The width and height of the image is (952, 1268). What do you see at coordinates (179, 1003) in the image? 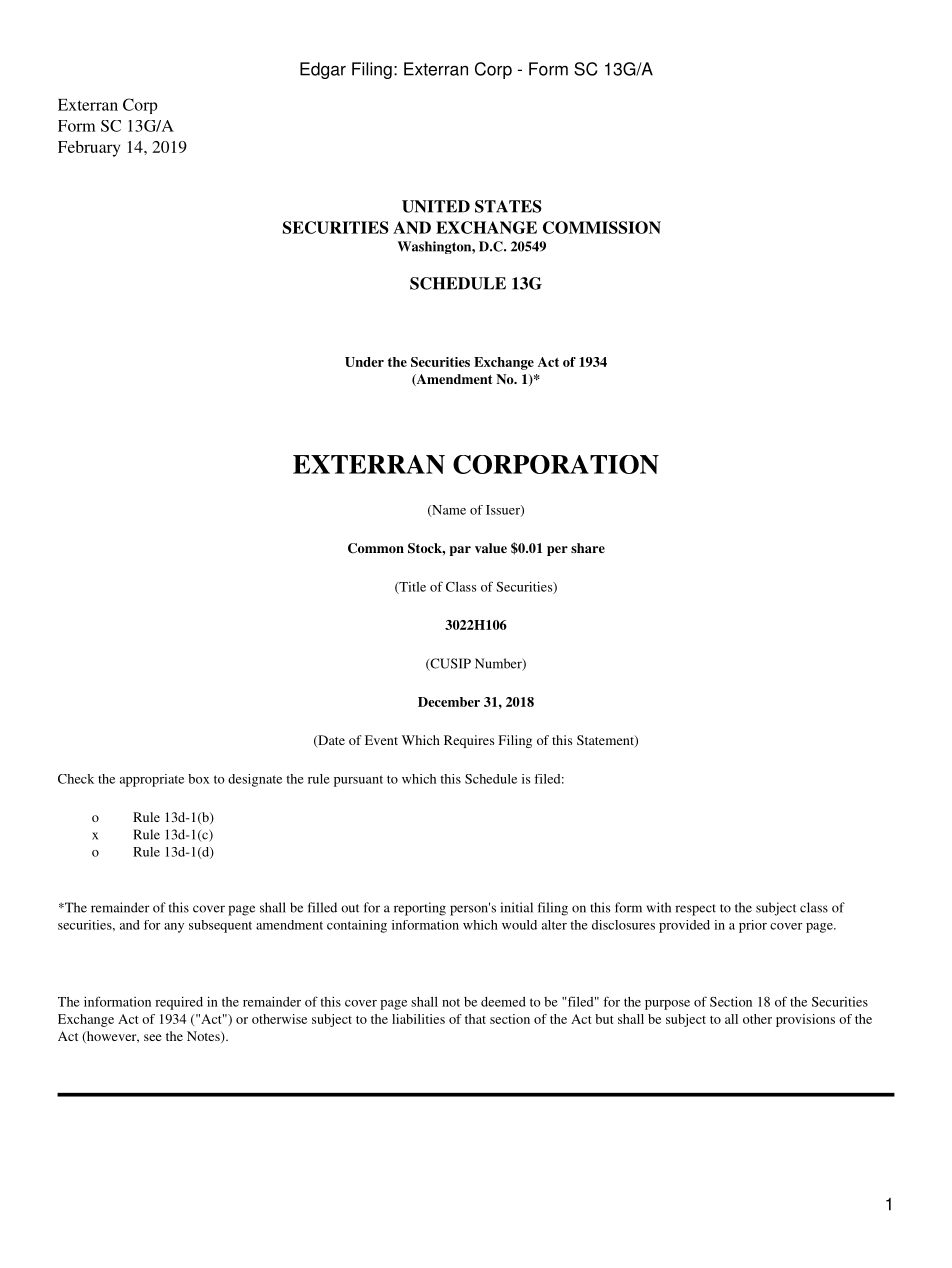
I see `required` at bounding box center [179, 1003].
